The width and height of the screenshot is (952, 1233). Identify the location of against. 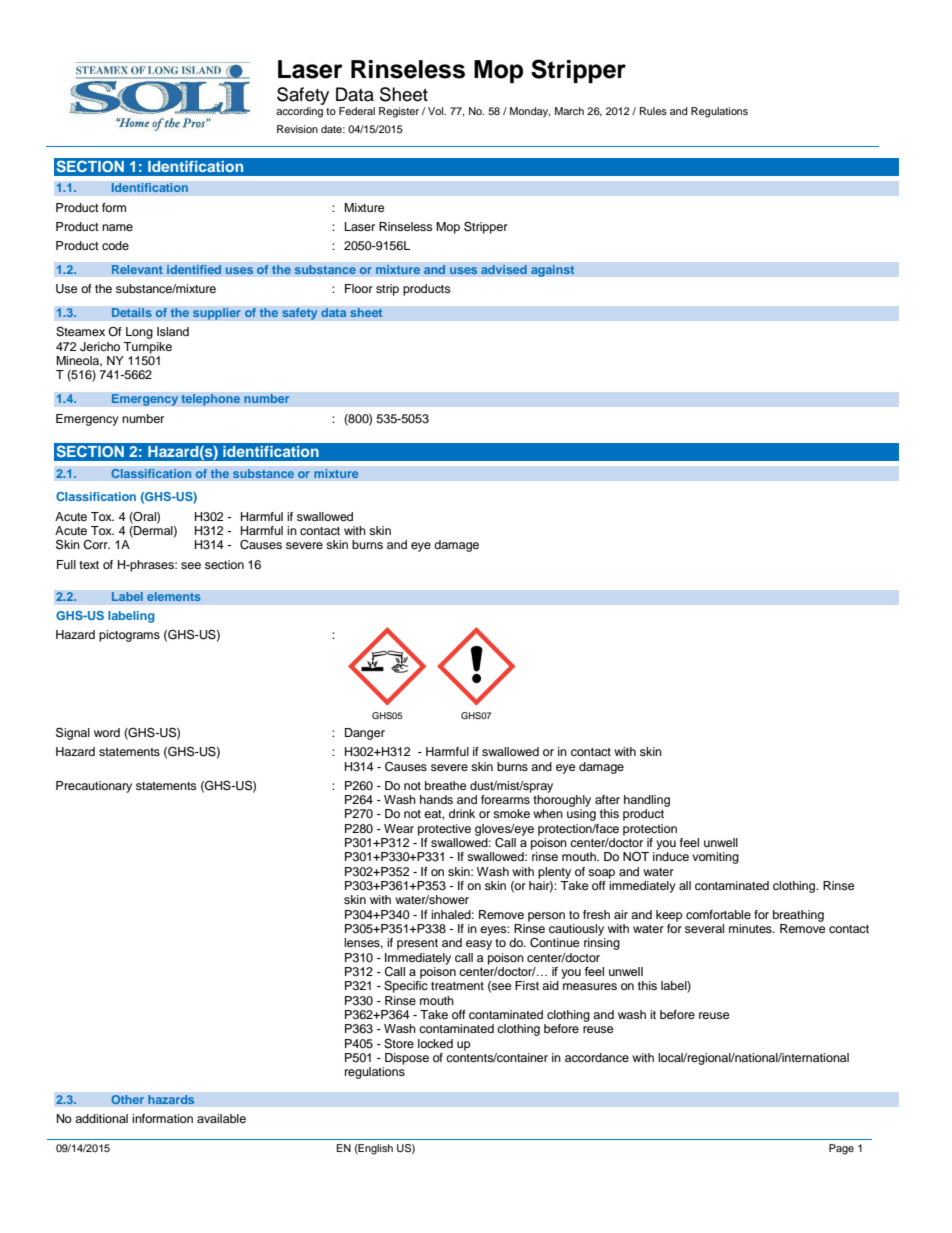
(553, 271).
